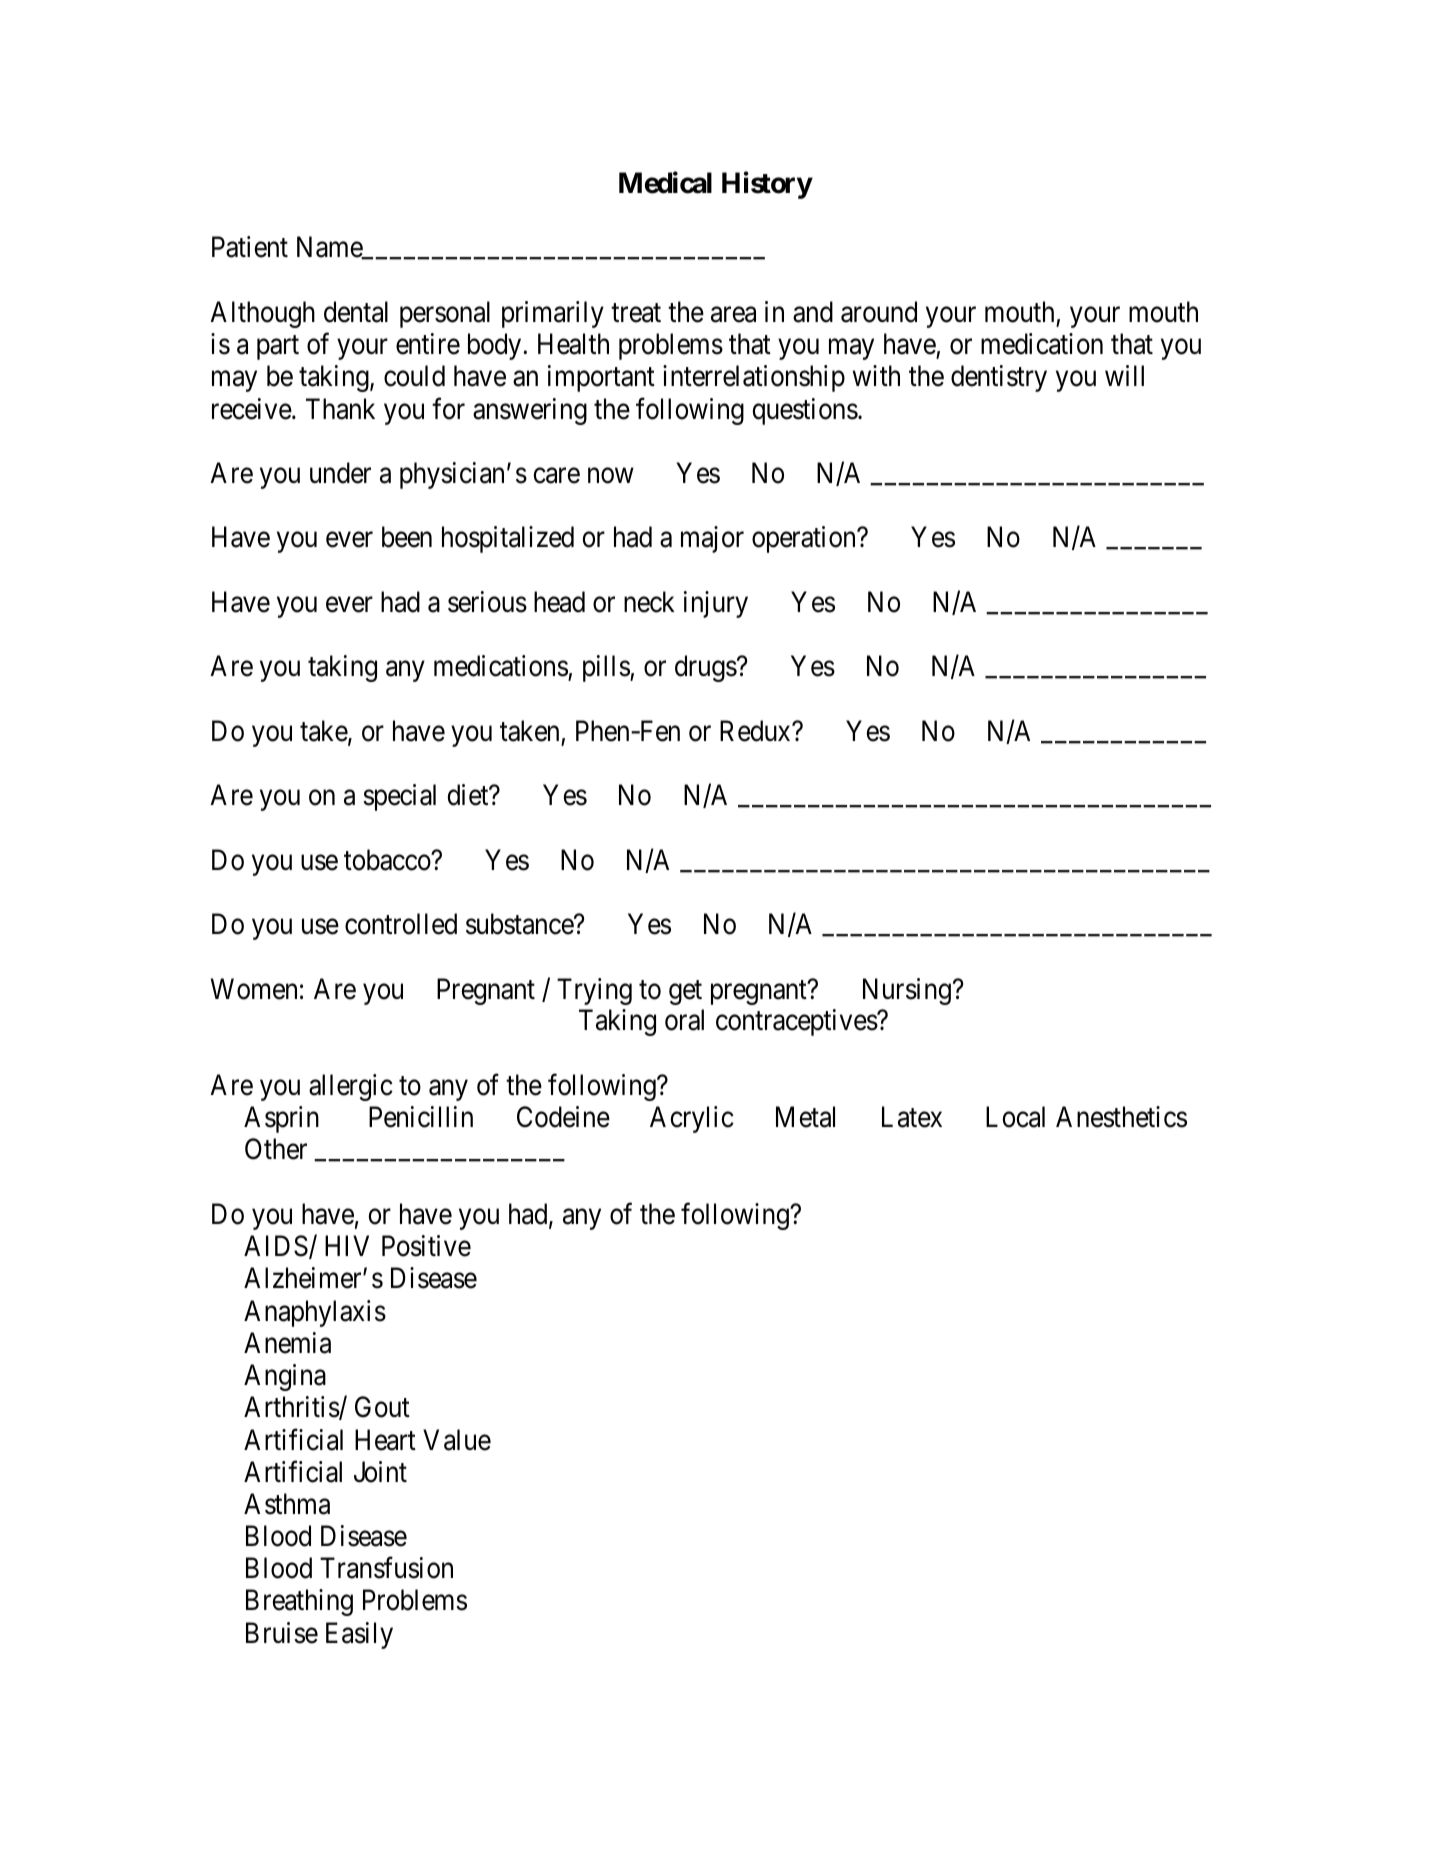 The height and width of the page is (1849, 1429). Describe the element at coordinates (879, 312) in the page. I see `around` at that location.
